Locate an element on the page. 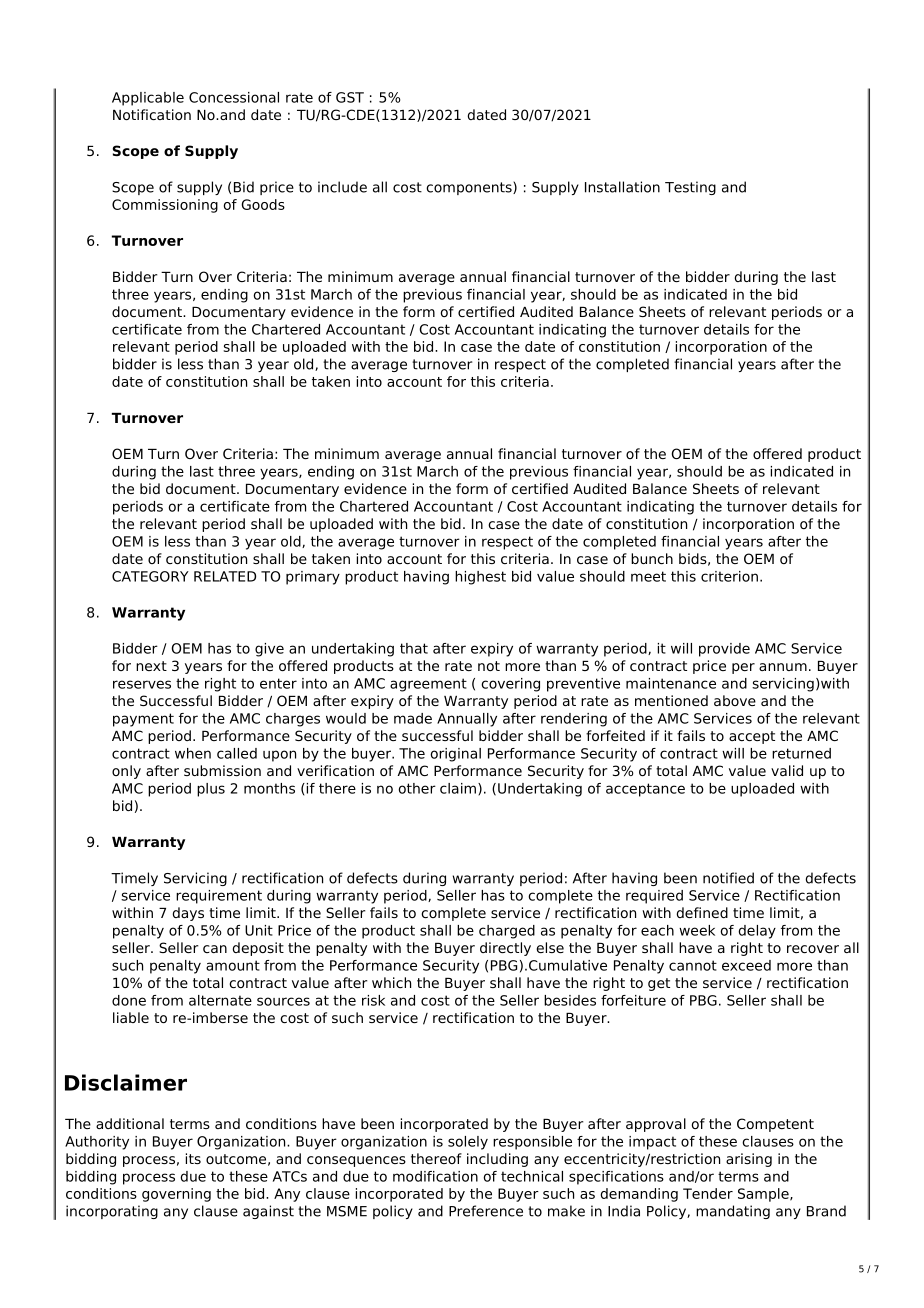 Image resolution: width=924 pixels, height=1308 pixels. GST is located at coordinates (350, 97).
